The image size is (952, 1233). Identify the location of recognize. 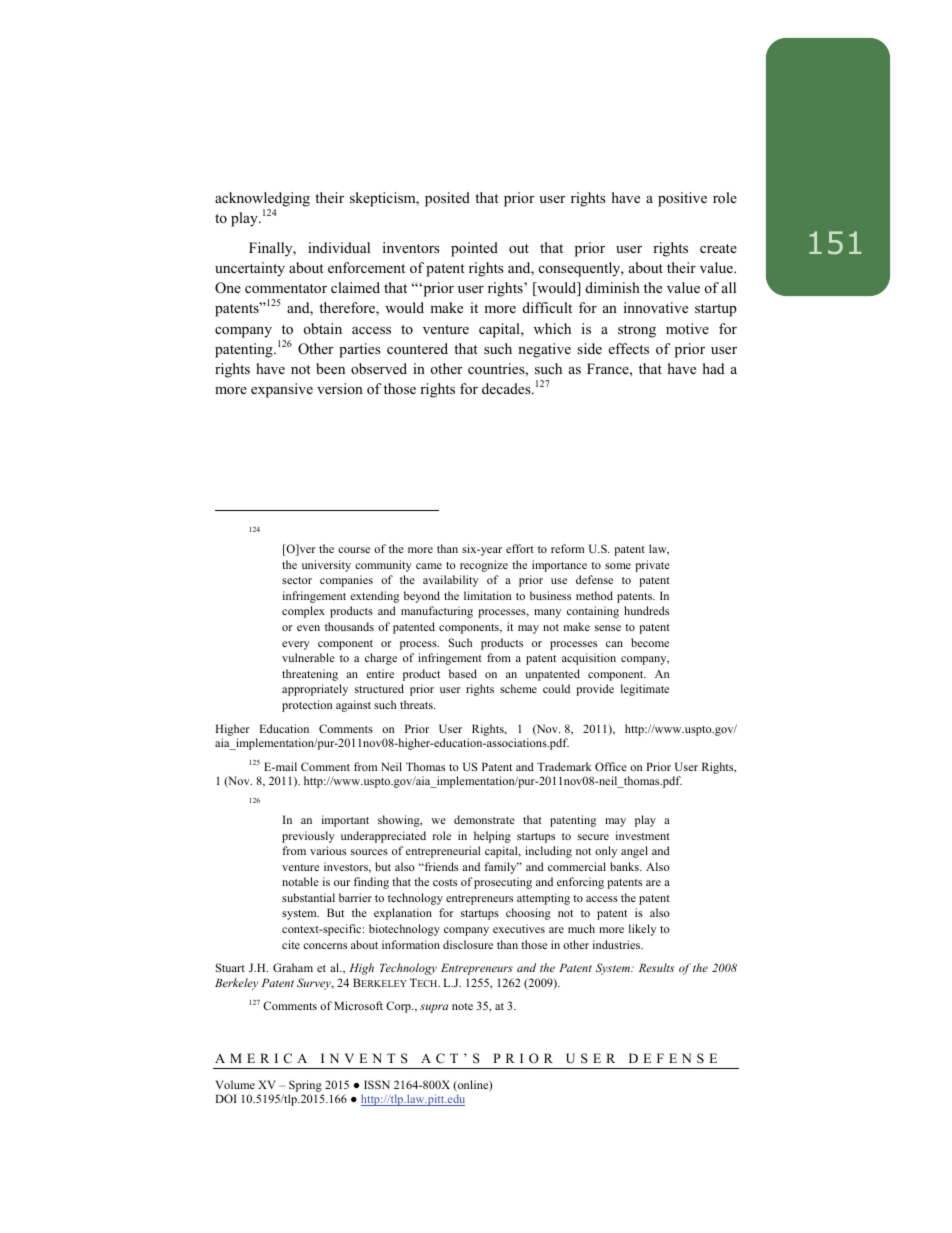
(484, 566).
